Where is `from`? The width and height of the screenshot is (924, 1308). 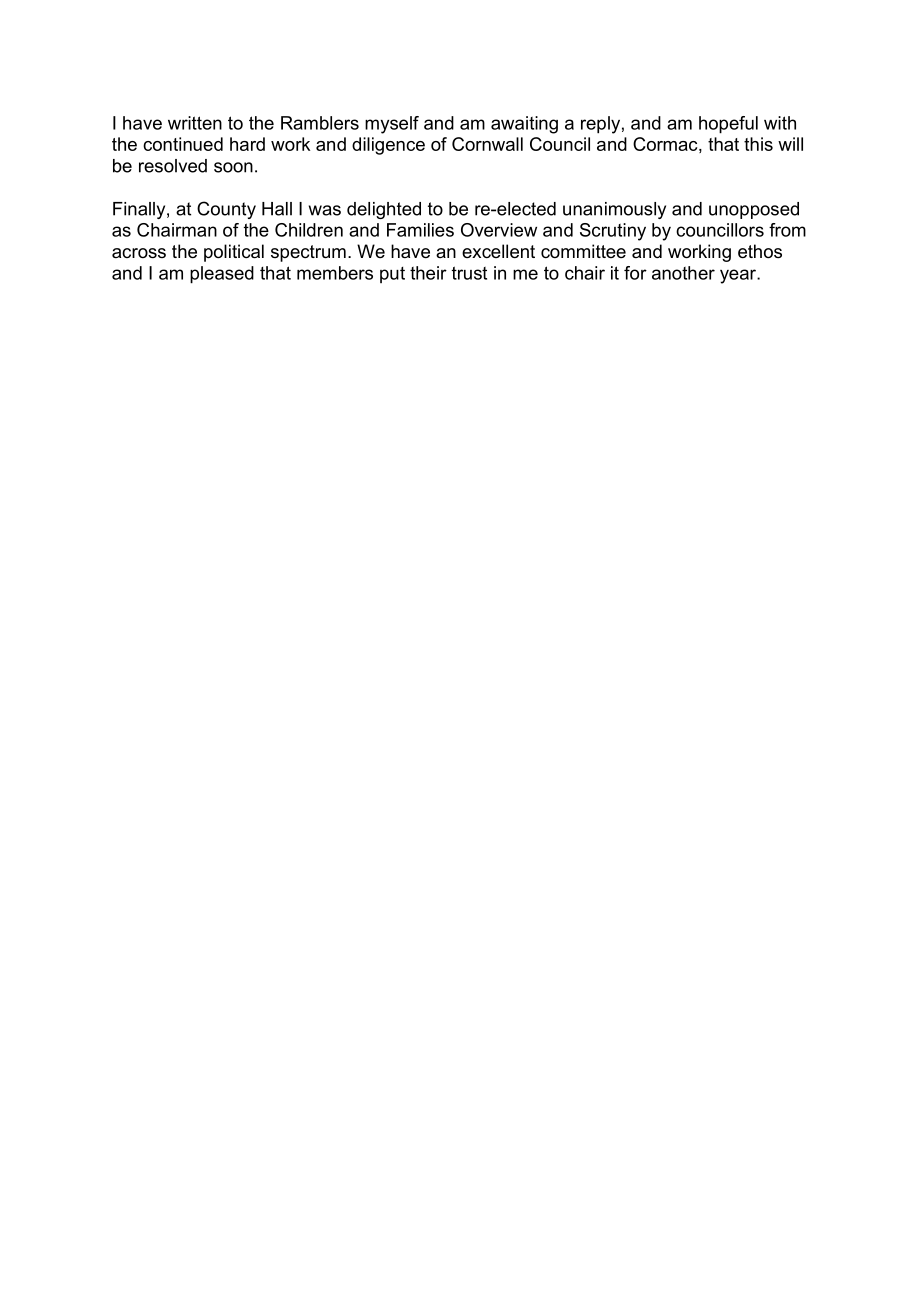
from is located at coordinates (787, 230).
